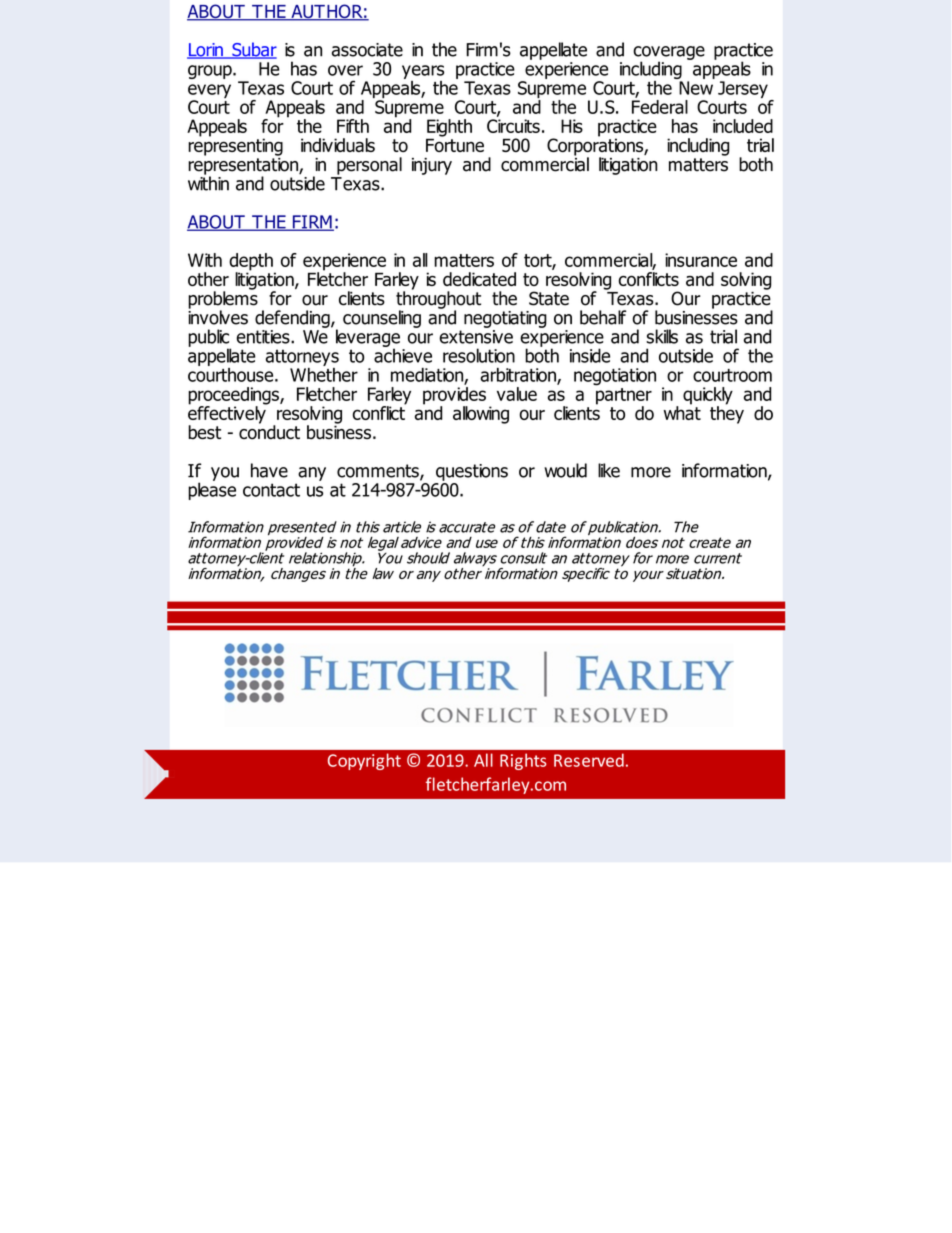 This document has width=952, height=1233. Describe the element at coordinates (696, 88) in the document. I see `New` at that location.
